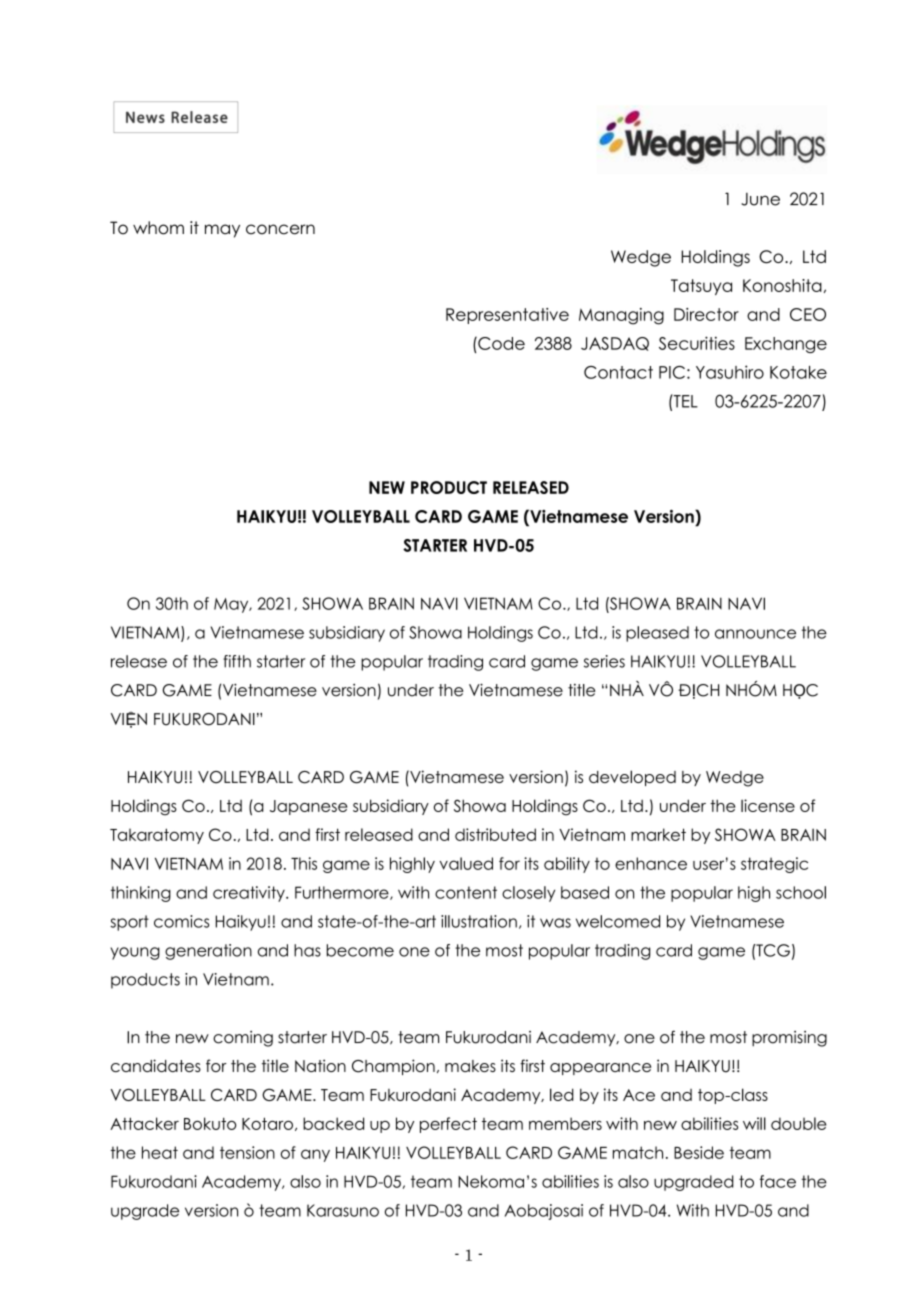  What do you see at coordinates (247, 1152) in the document?
I see `tension` at bounding box center [247, 1152].
